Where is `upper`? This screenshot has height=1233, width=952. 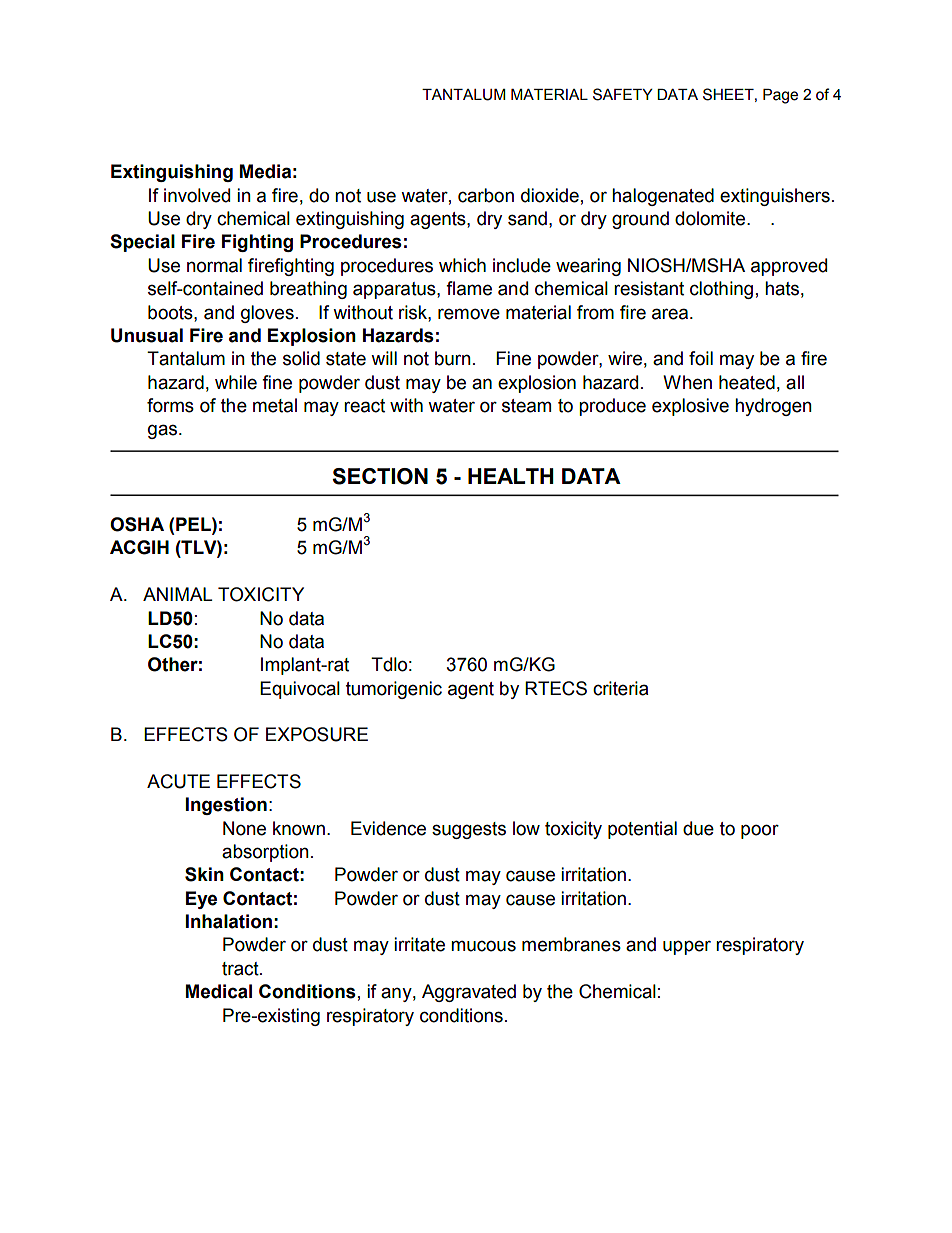
upper is located at coordinates (687, 947).
